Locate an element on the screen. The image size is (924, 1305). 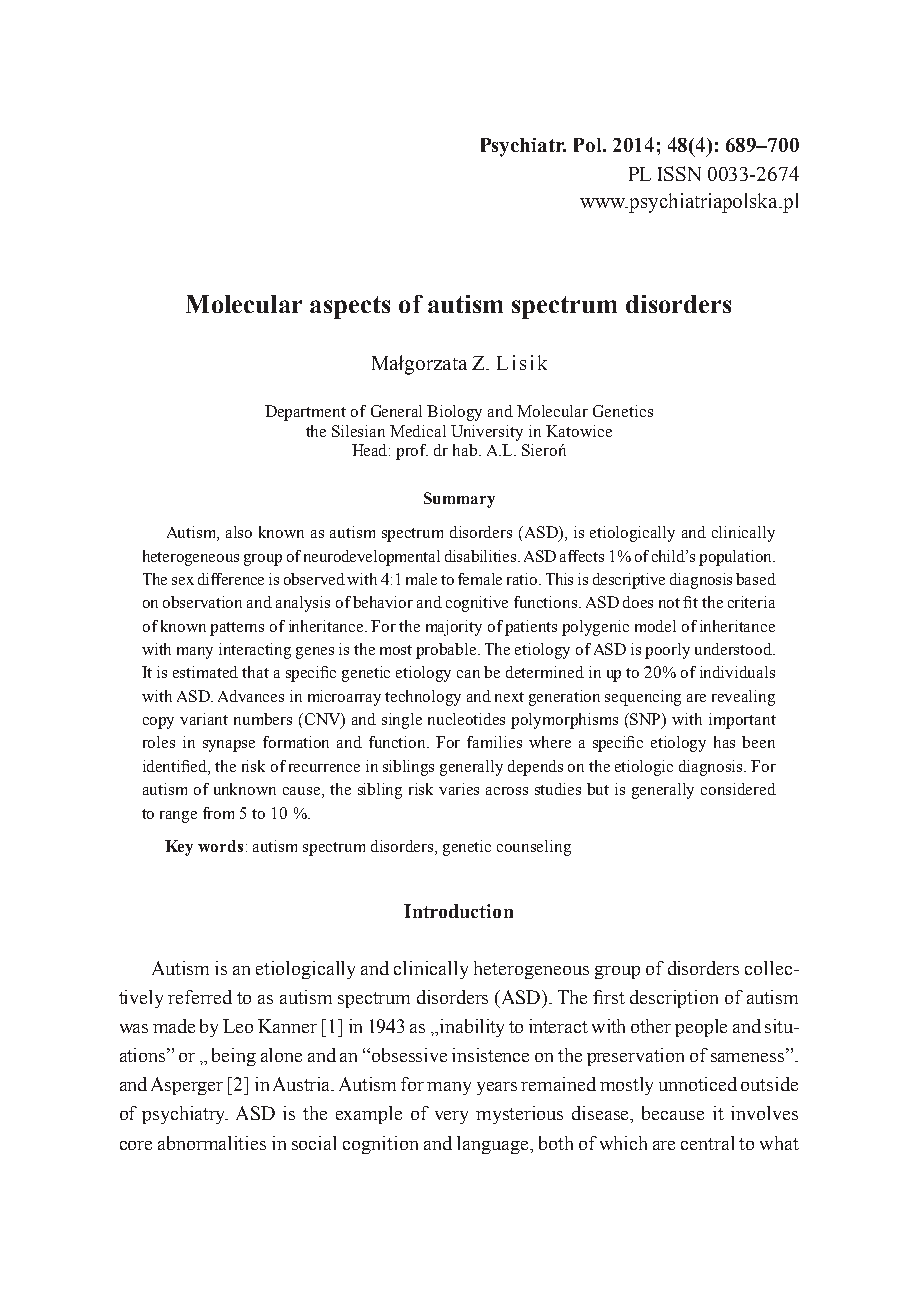
from is located at coordinates (218, 813).
